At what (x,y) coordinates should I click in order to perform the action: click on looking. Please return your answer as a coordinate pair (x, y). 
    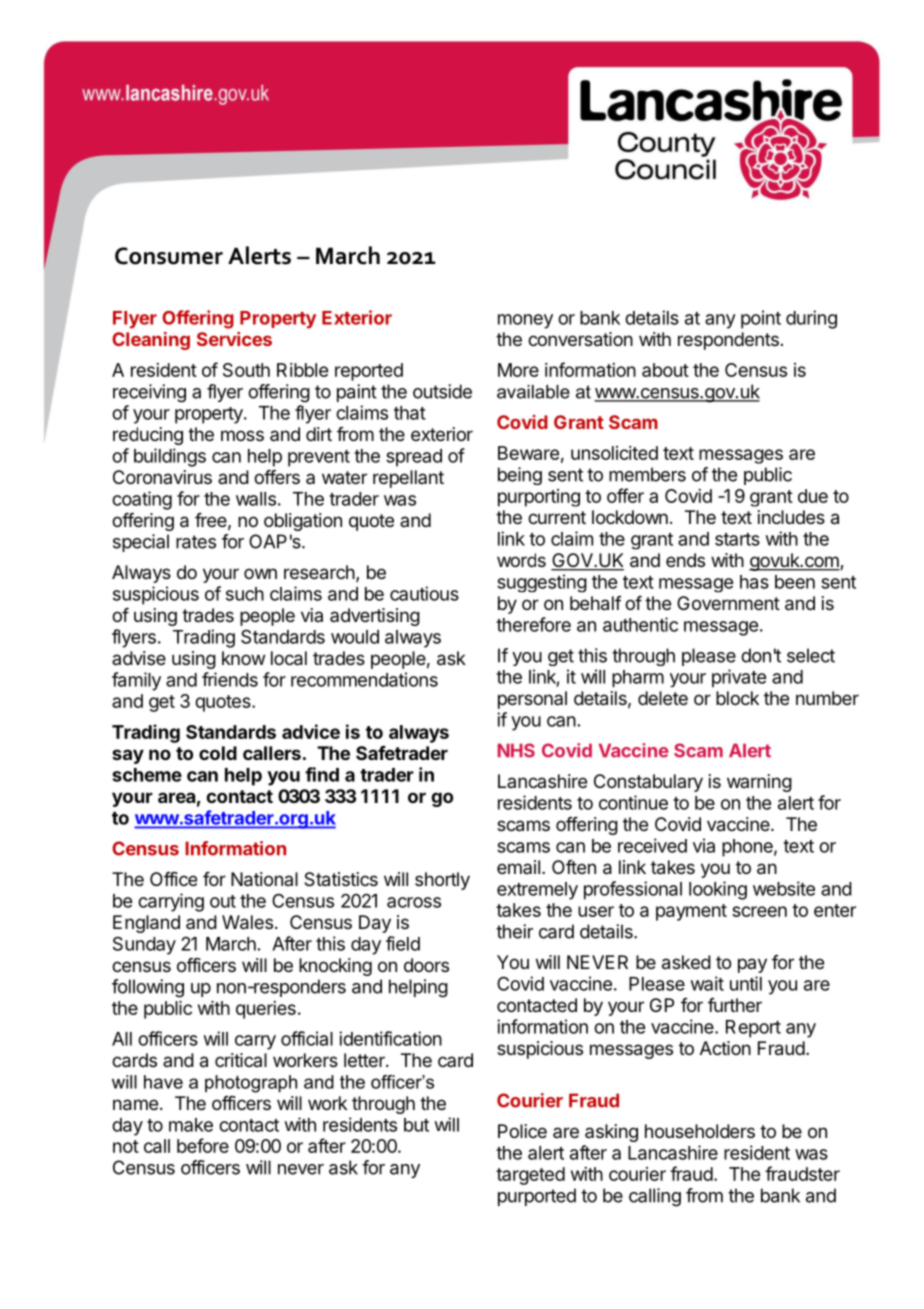
    Looking at the image, I should click on (718, 890).
